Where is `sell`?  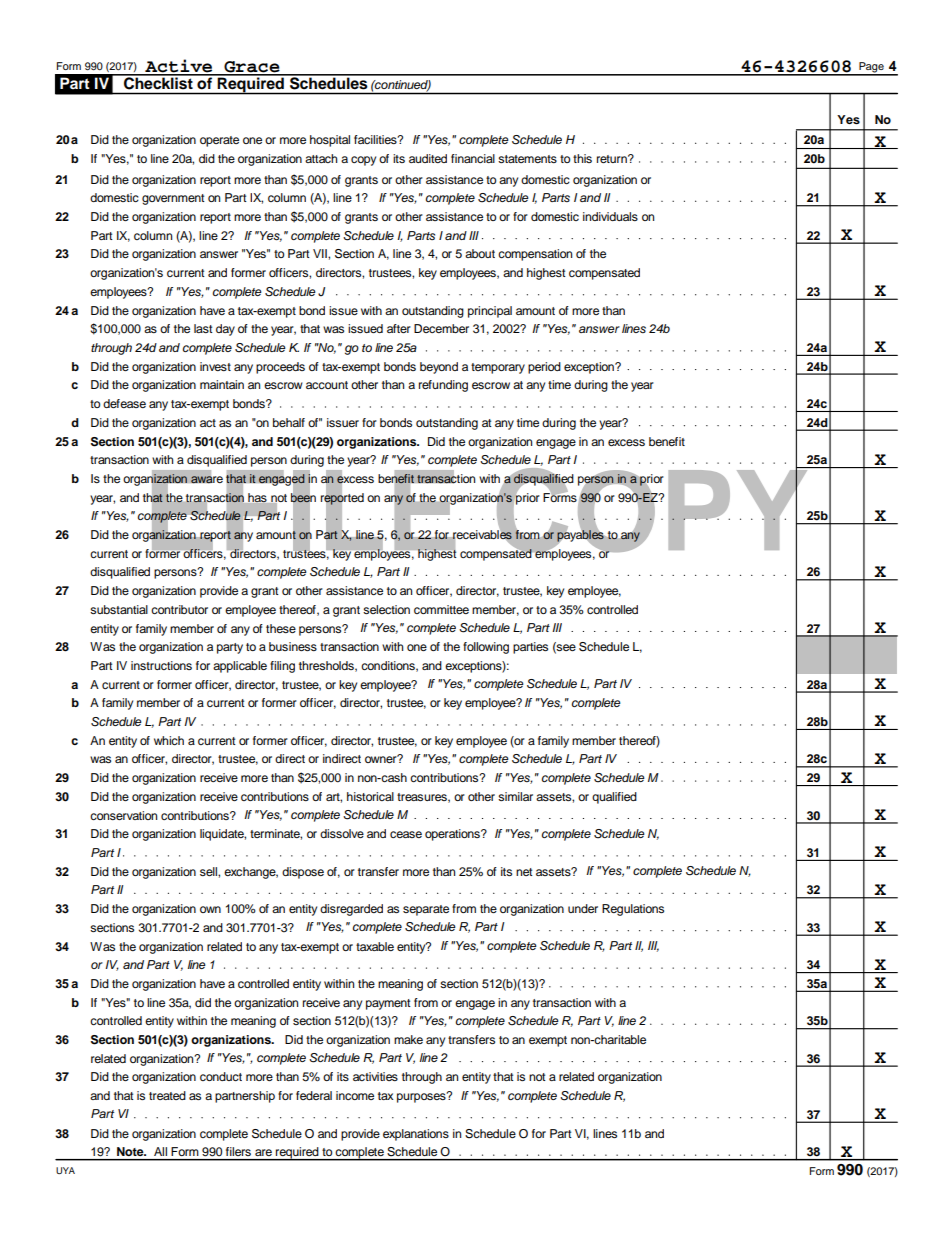 sell is located at coordinates (209, 871).
